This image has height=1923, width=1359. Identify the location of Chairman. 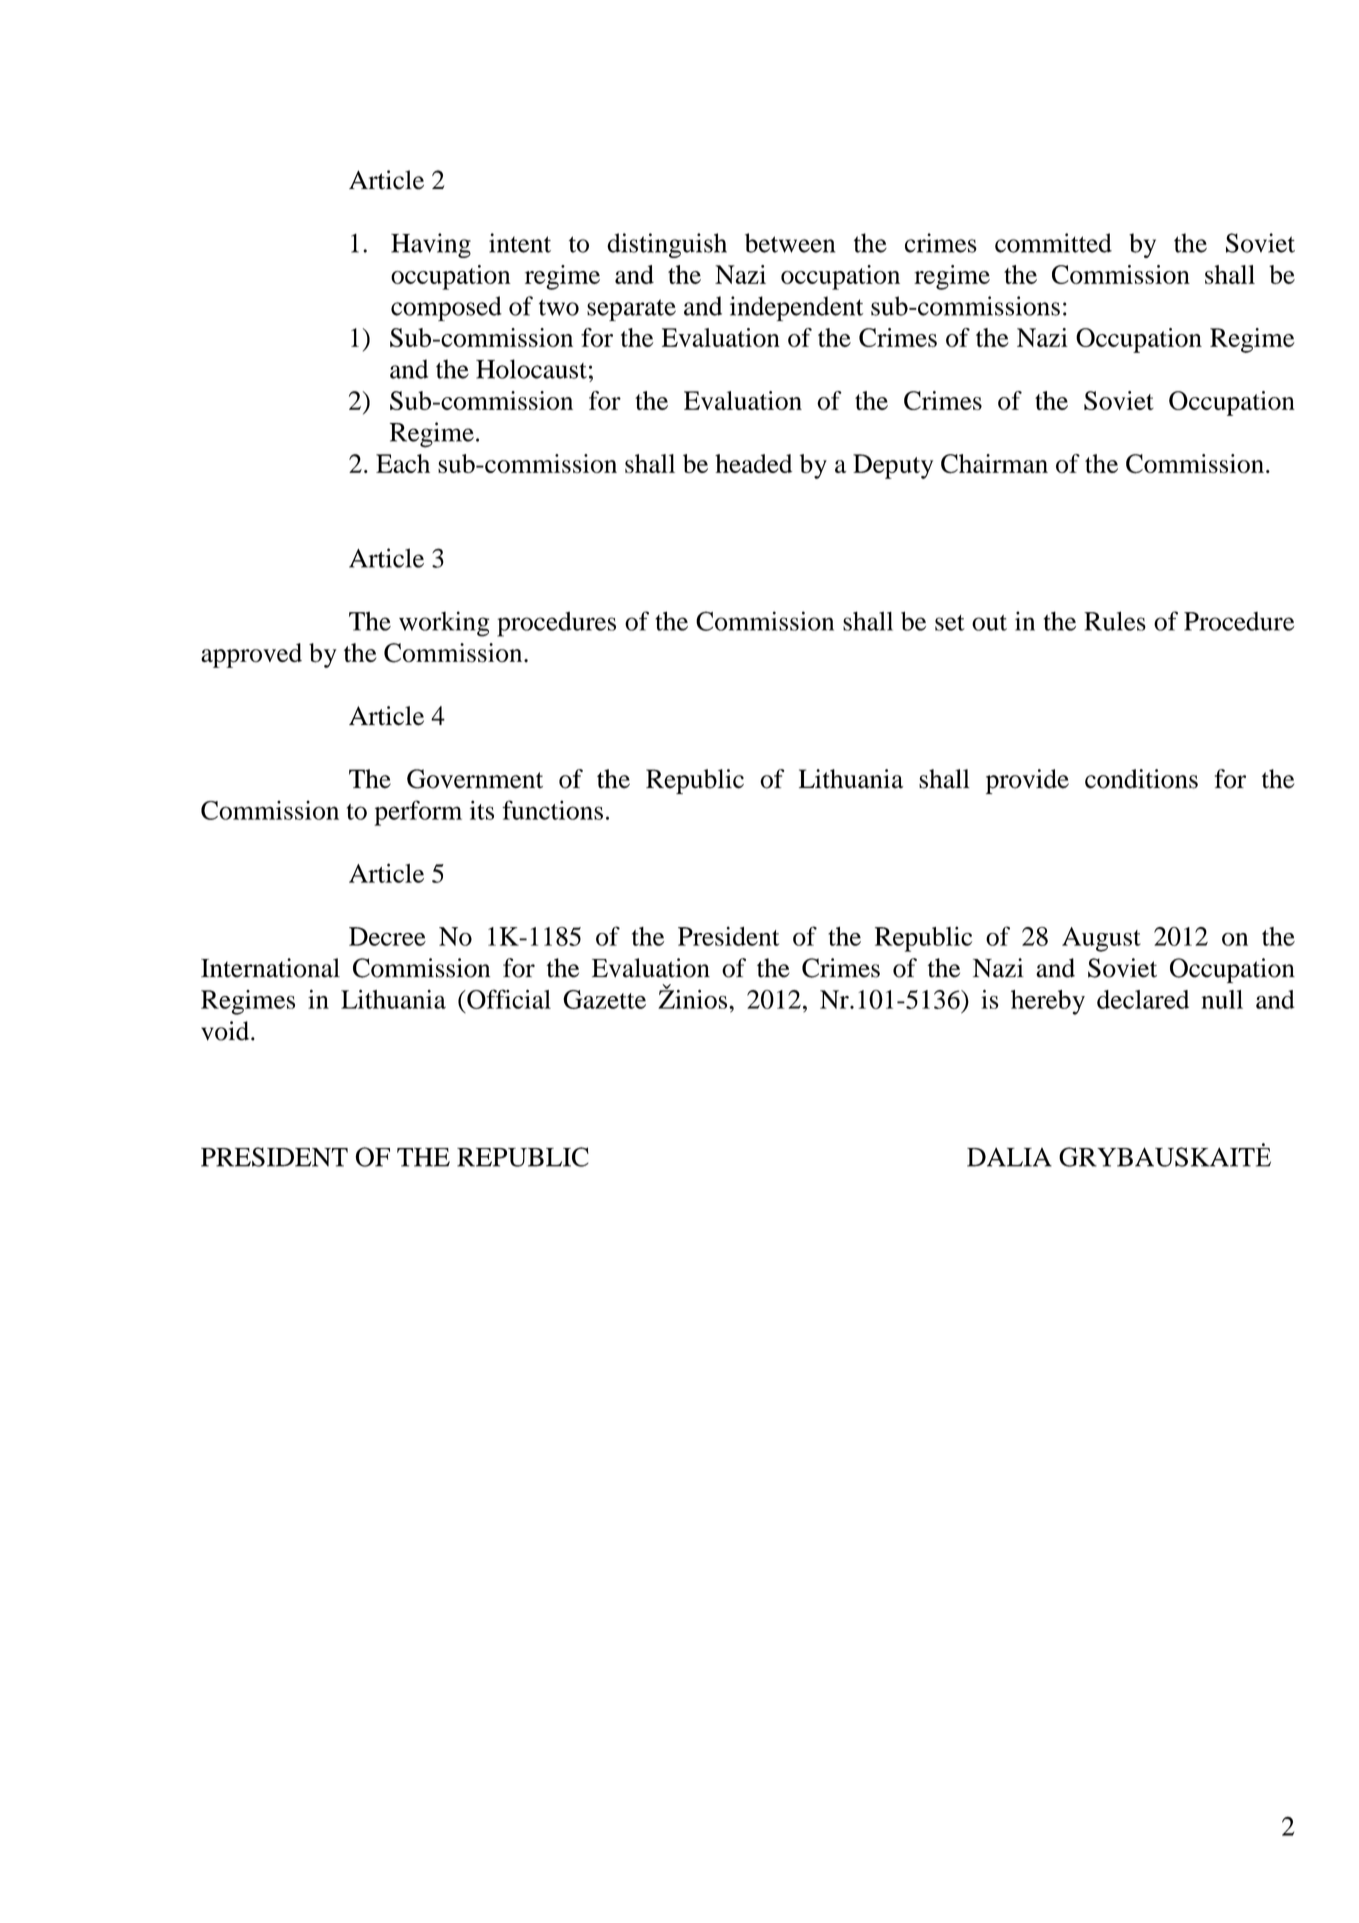
(994, 464).
